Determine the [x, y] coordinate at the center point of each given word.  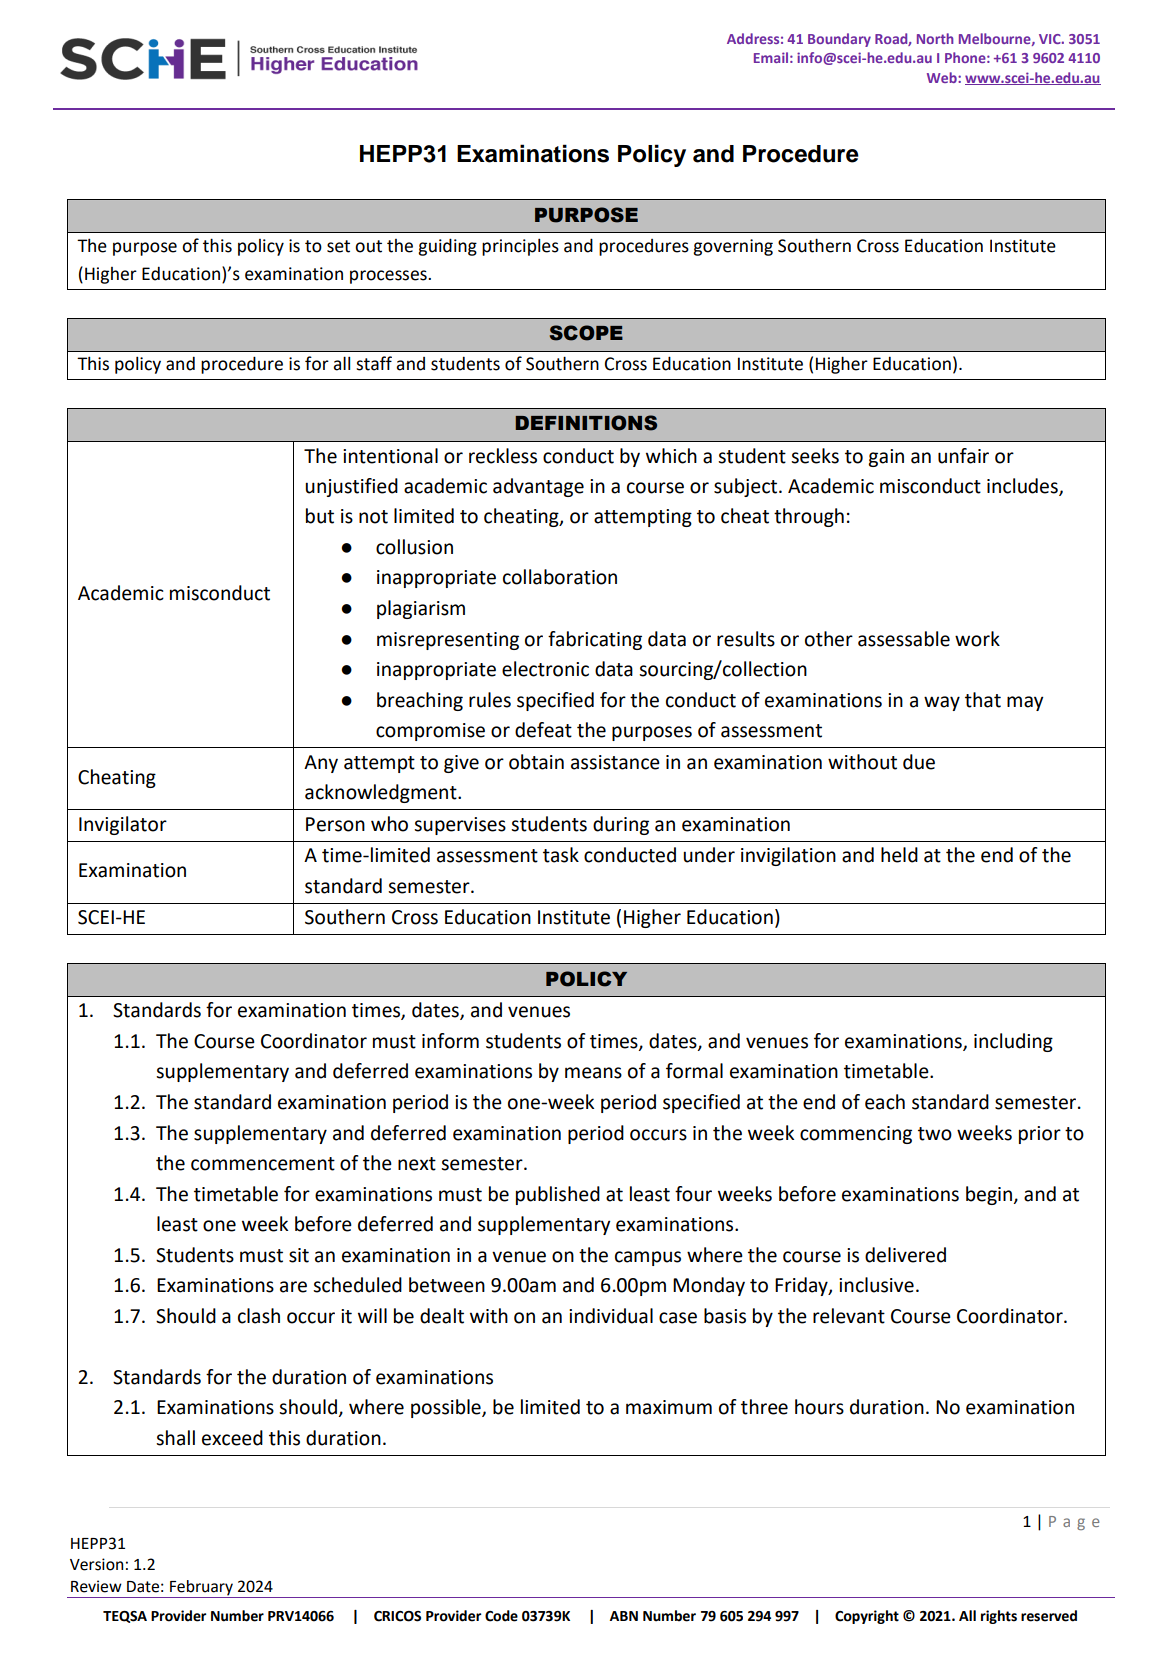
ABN [624, 1616]
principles [520, 247]
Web [943, 77]
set [338, 246]
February [201, 1589]
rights [999, 1617]
